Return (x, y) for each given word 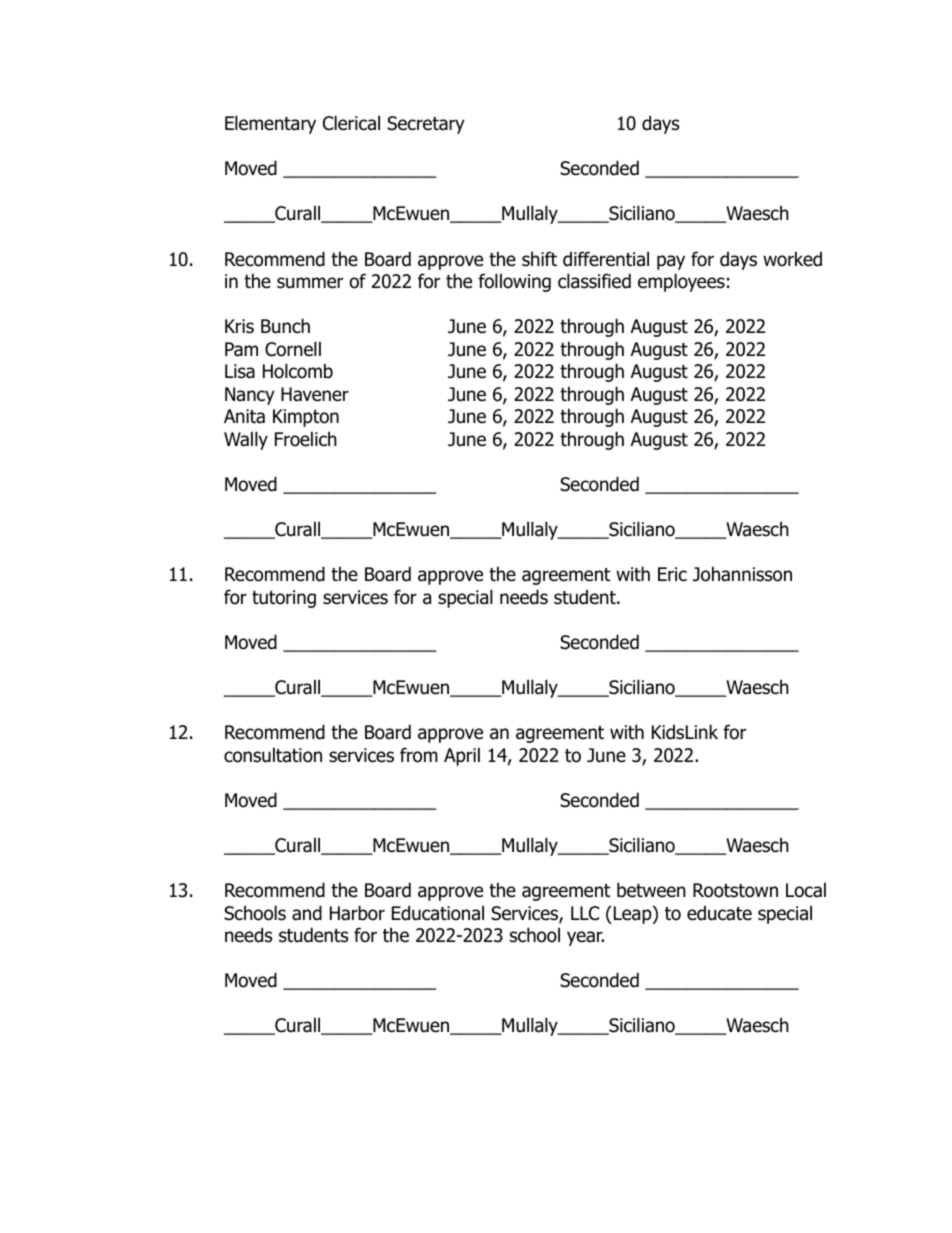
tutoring (284, 599)
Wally (246, 440)
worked (792, 259)
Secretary (426, 125)
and (307, 913)
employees (681, 282)
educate (719, 913)
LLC (585, 913)
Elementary (270, 124)
